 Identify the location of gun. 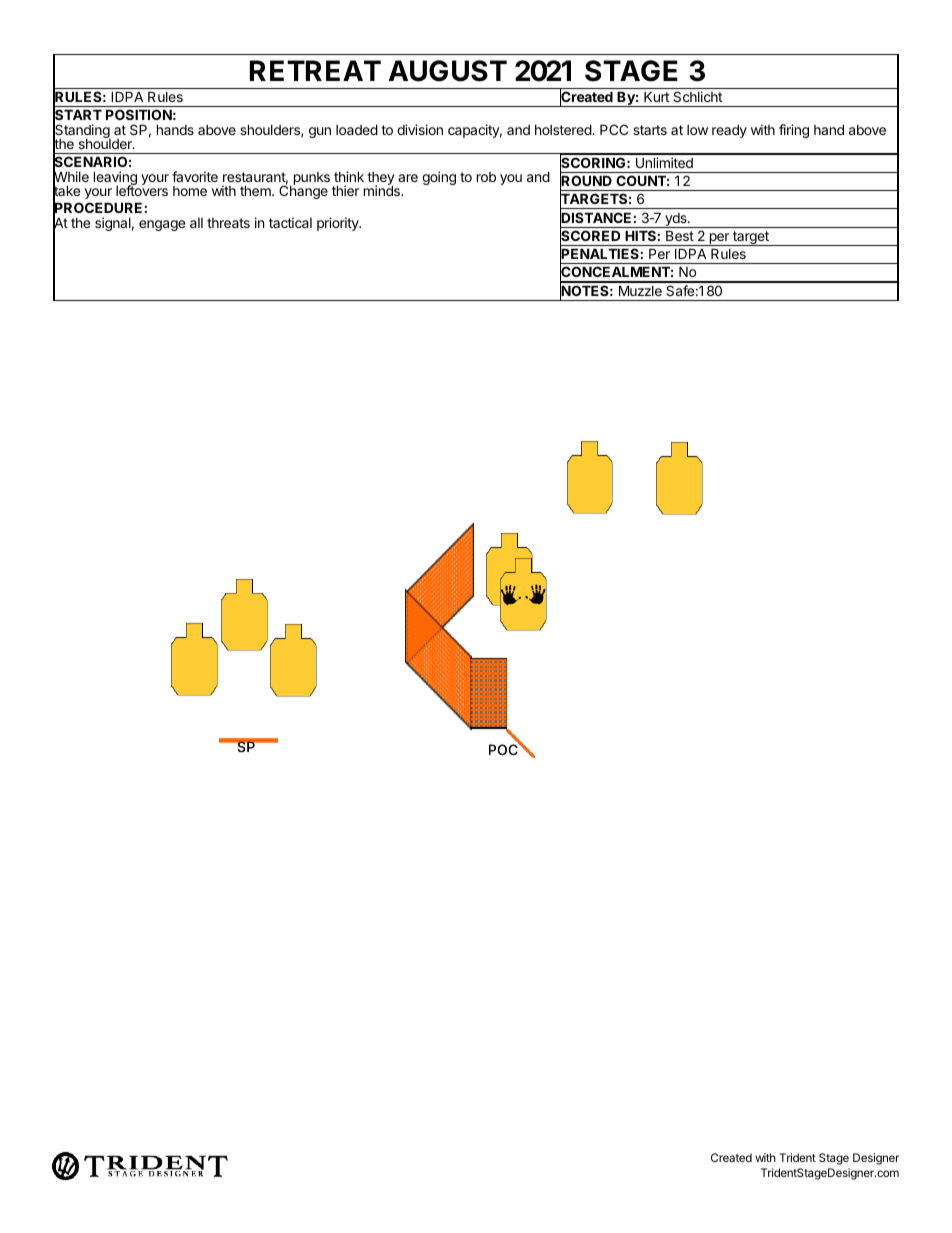
(320, 132).
